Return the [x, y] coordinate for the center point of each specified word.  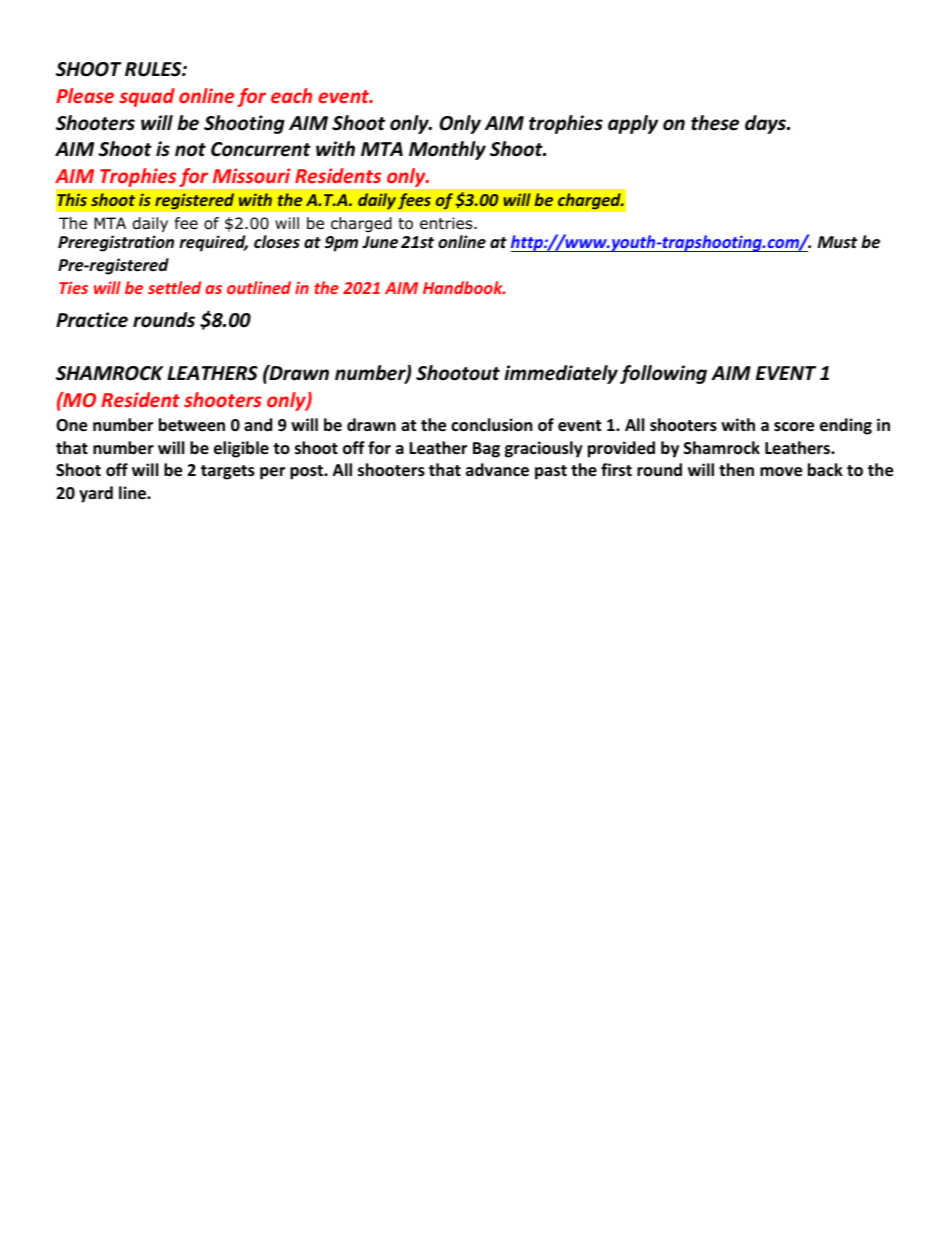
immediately [561, 374]
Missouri [252, 175]
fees [414, 201]
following [663, 374]
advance [497, 470]
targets [228, 472]
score [794, 427]
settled [174, 287]
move [781, 472]
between [192, 425]
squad [147, 97]
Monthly [447, 150]
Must [837, 242]
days [766, 124]
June [380, 242]
